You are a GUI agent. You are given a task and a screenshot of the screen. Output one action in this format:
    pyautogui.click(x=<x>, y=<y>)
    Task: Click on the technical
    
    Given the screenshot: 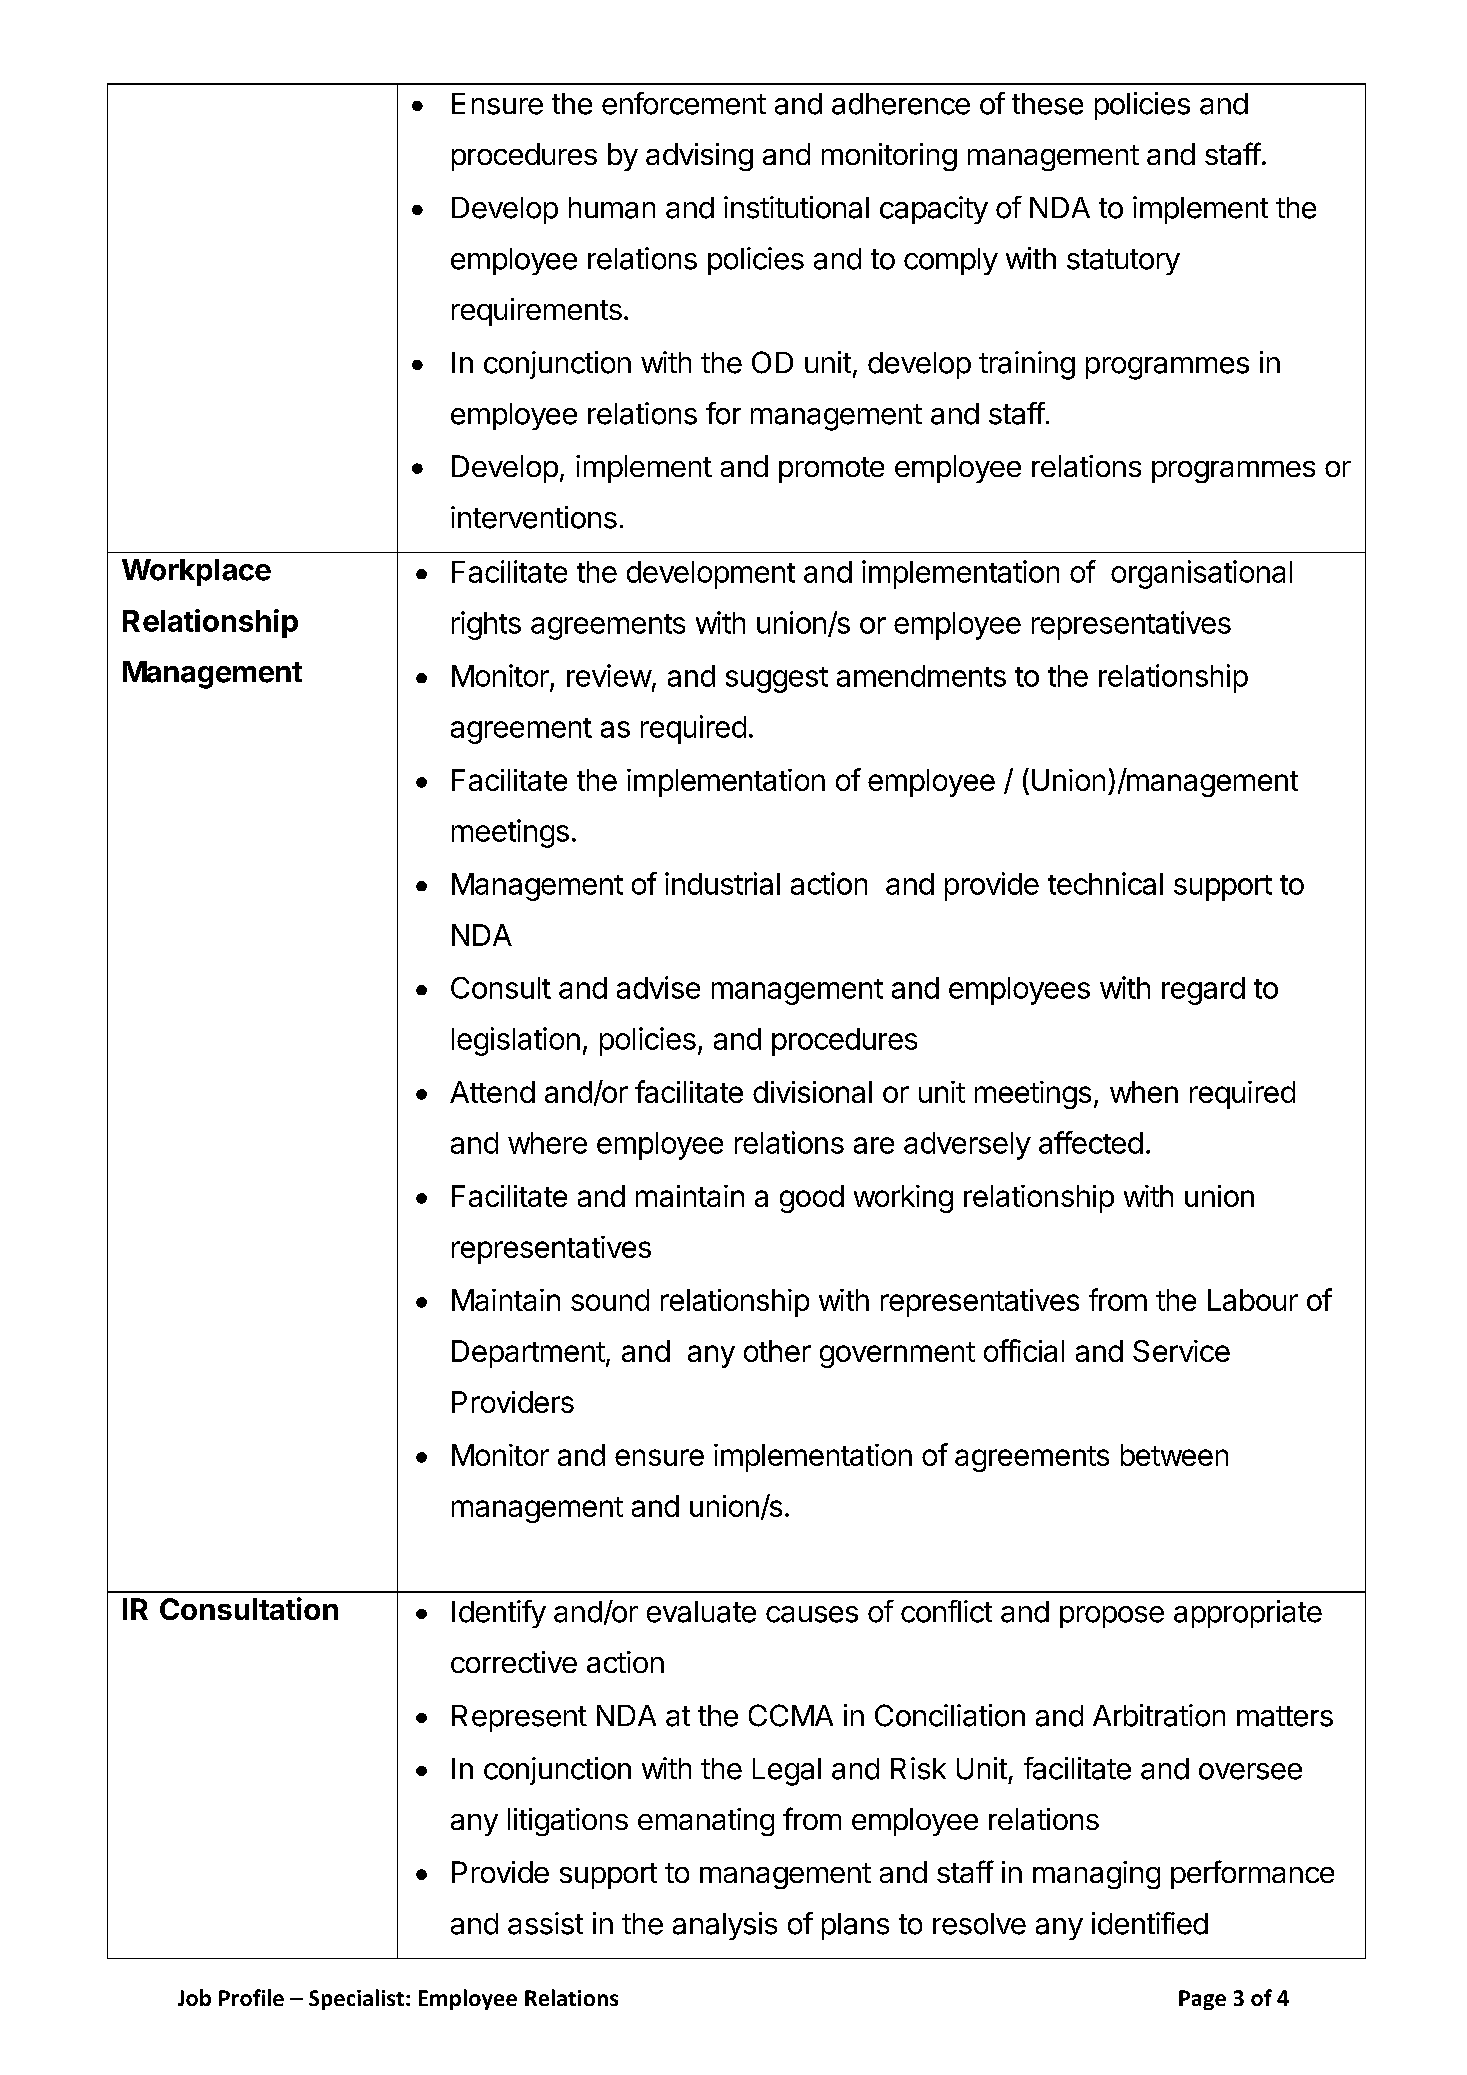 What is the action you would take?
    pyautogui.click(x=1105, y=883)
